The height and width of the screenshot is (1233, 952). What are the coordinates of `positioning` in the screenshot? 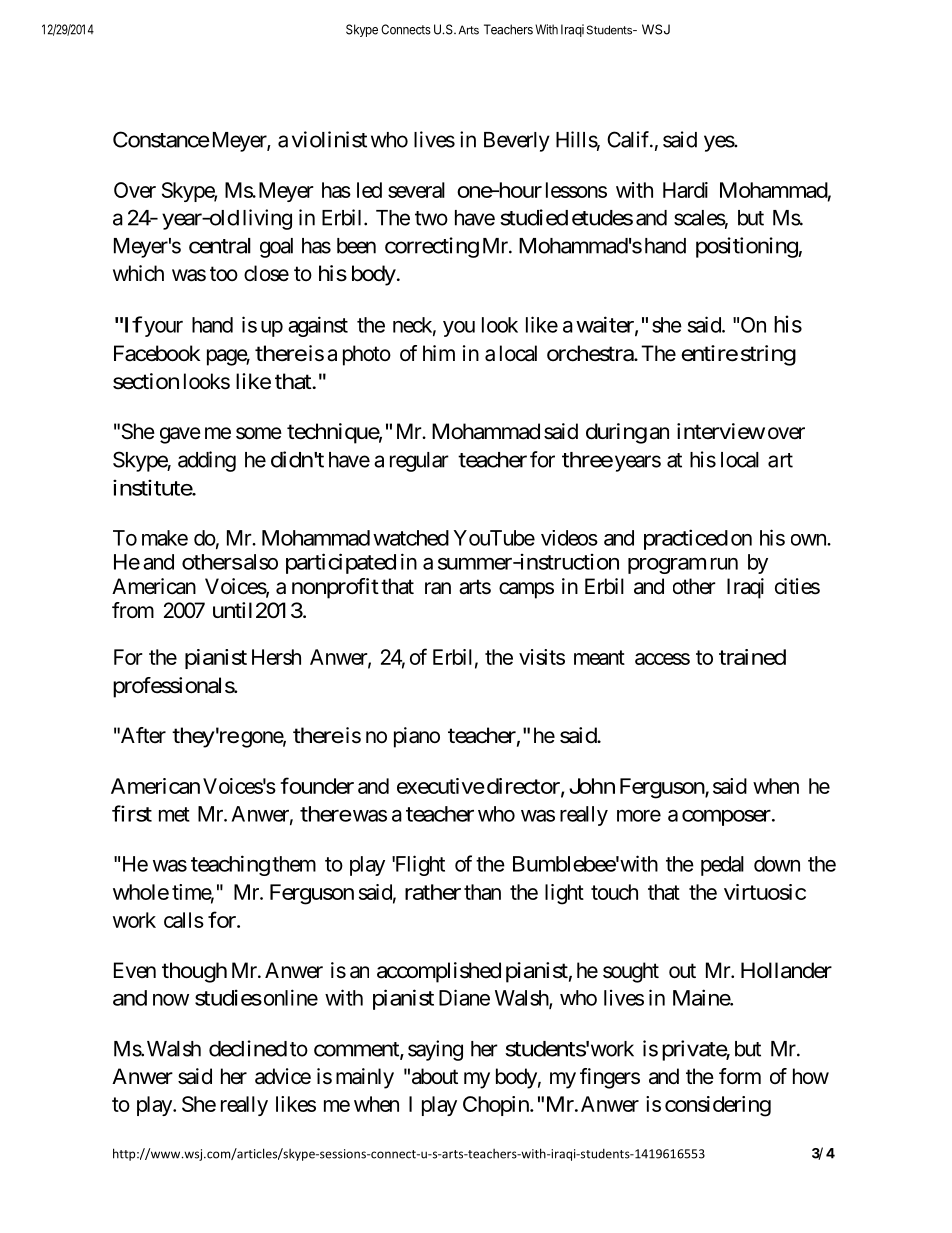 It's located at (747, 247).
